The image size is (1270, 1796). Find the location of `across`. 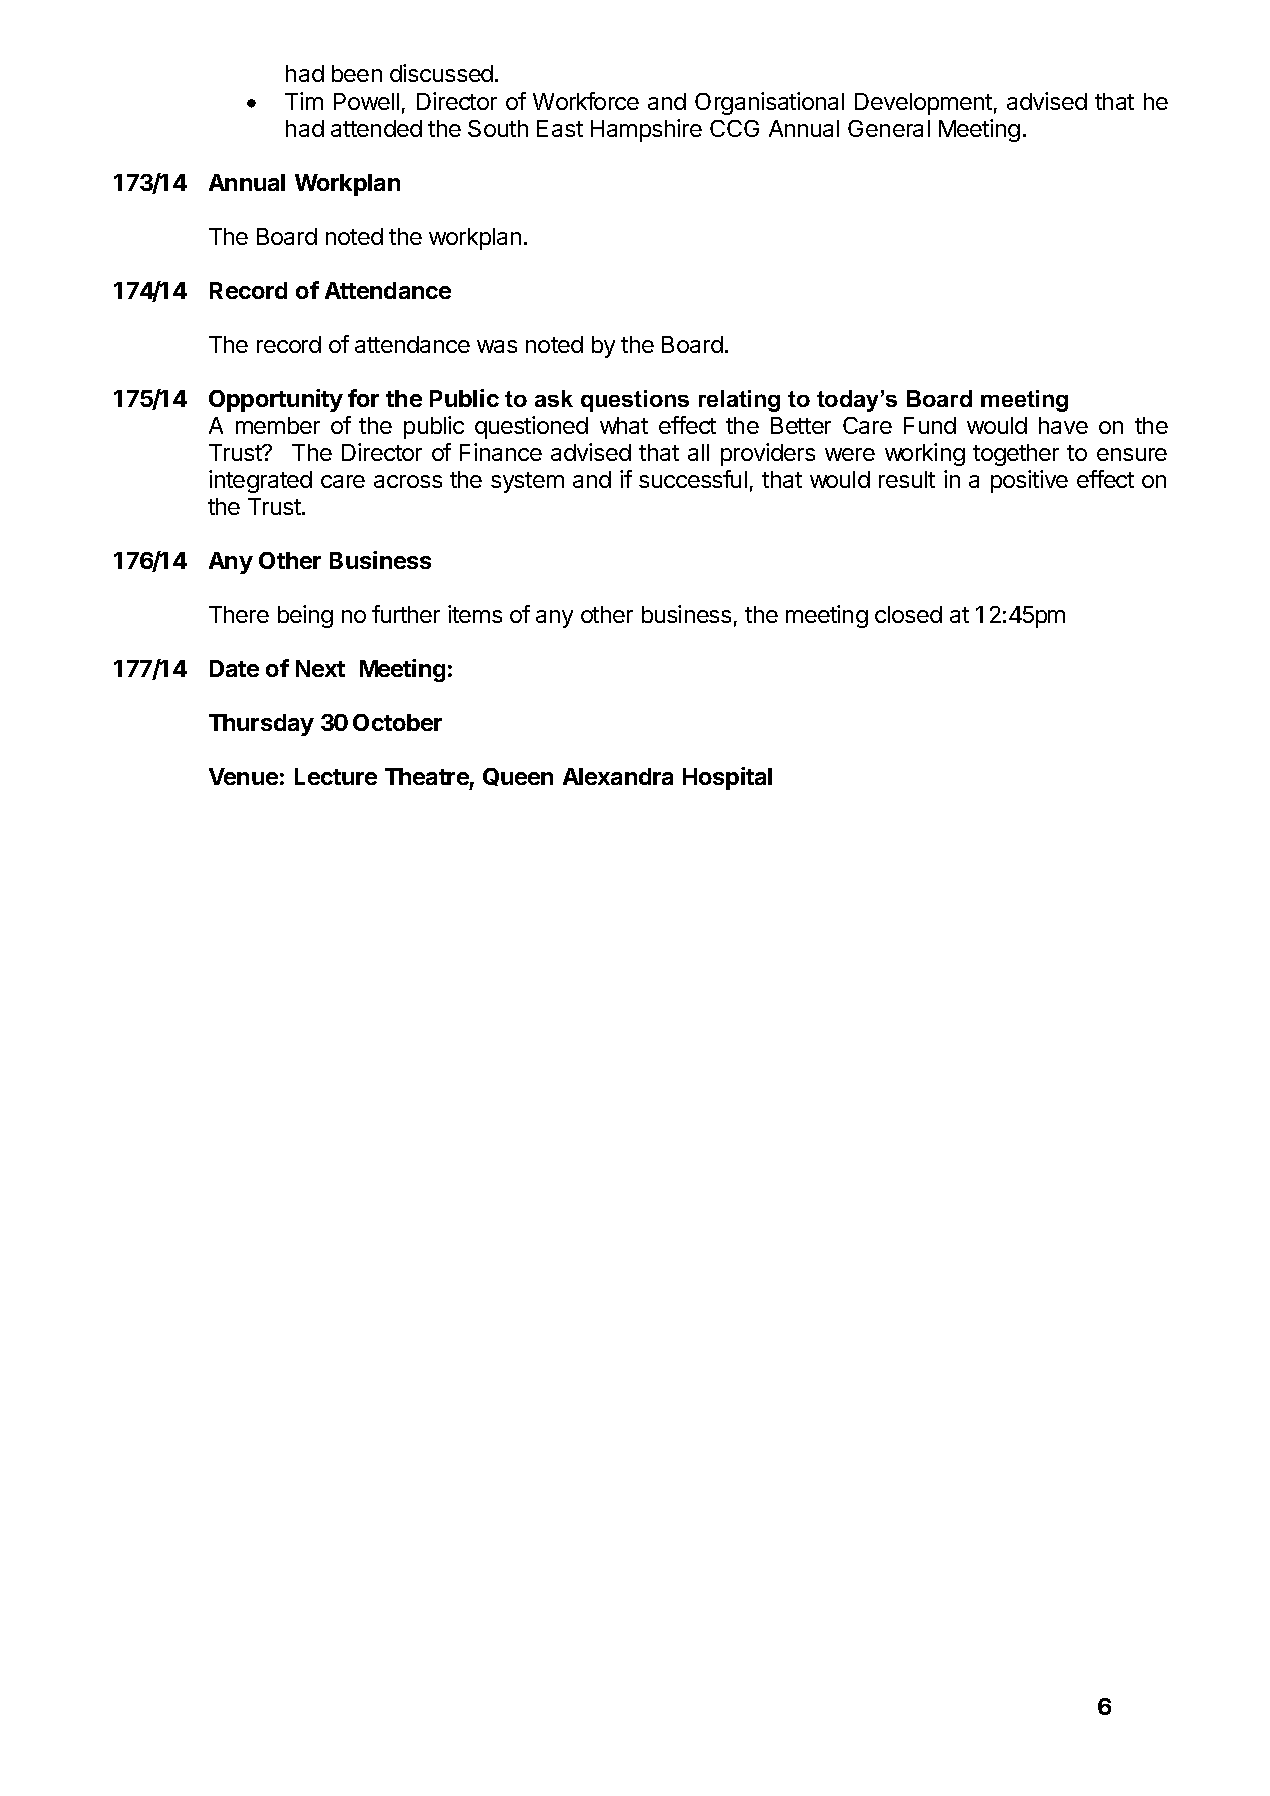

across is located at coordinates (408, 481).
